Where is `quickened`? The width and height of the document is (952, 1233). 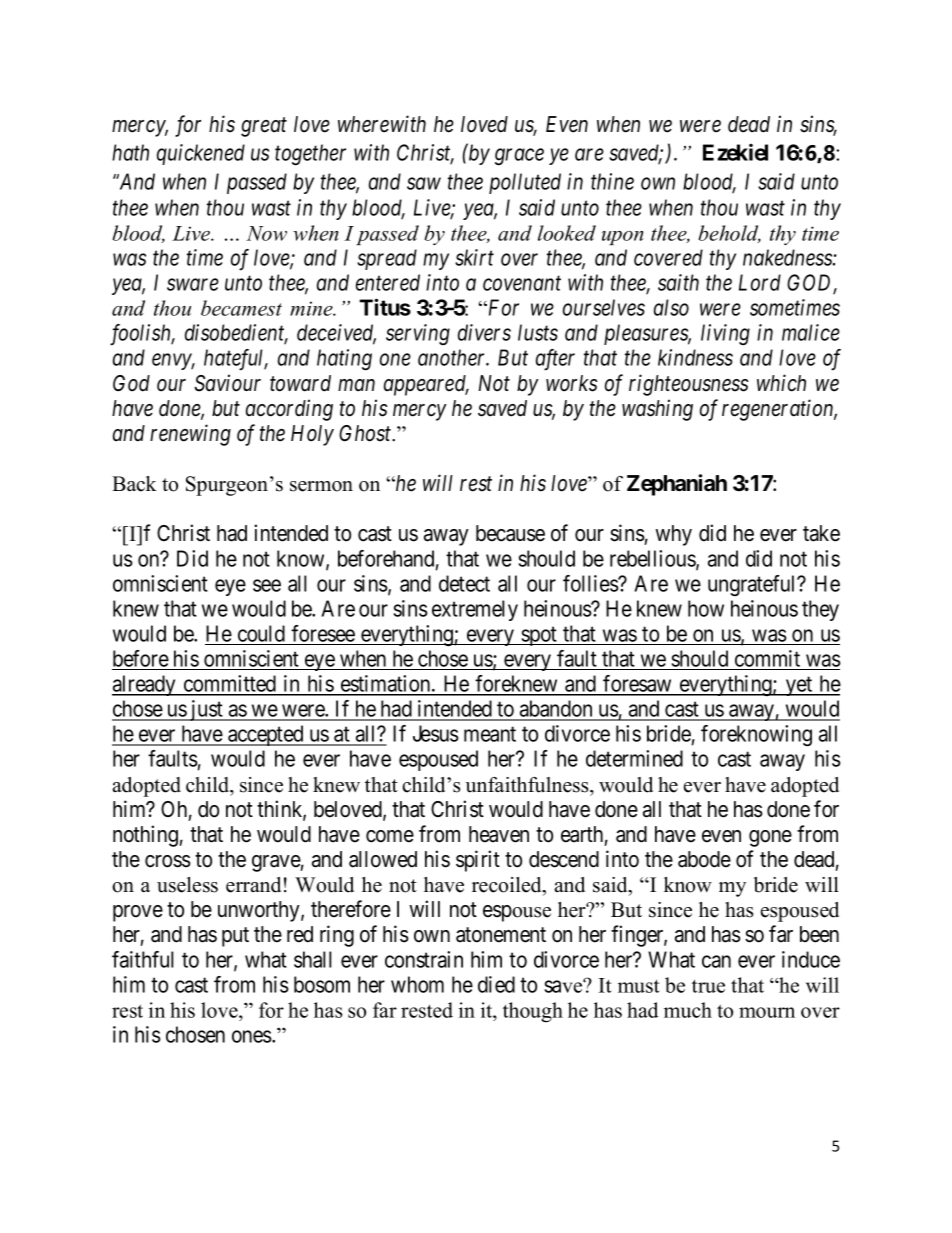
quickened is located at coordinates (201, 154).
